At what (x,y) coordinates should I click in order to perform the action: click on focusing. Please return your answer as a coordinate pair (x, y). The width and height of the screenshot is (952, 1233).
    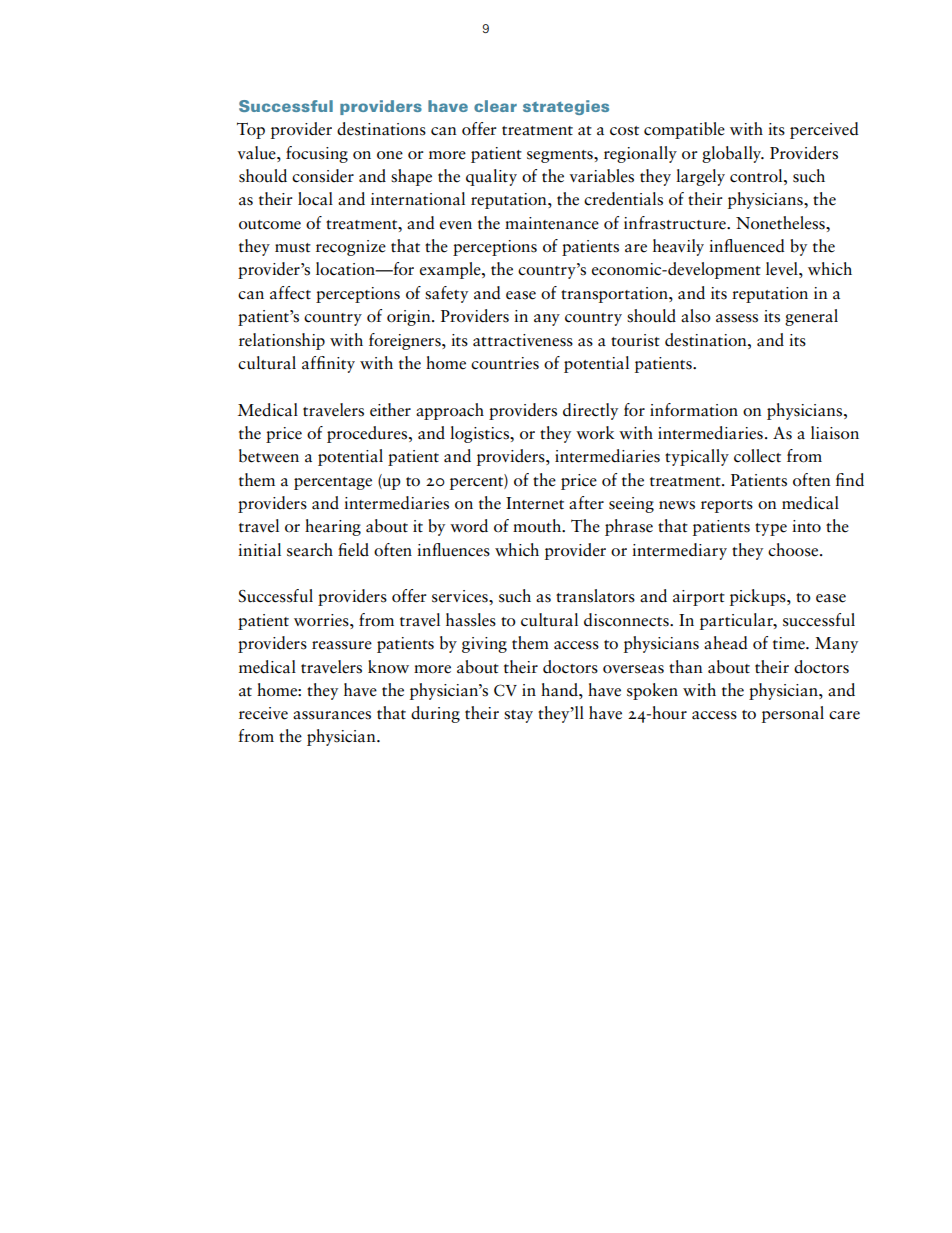
    Looking at the image, I should click on (317, 154).
